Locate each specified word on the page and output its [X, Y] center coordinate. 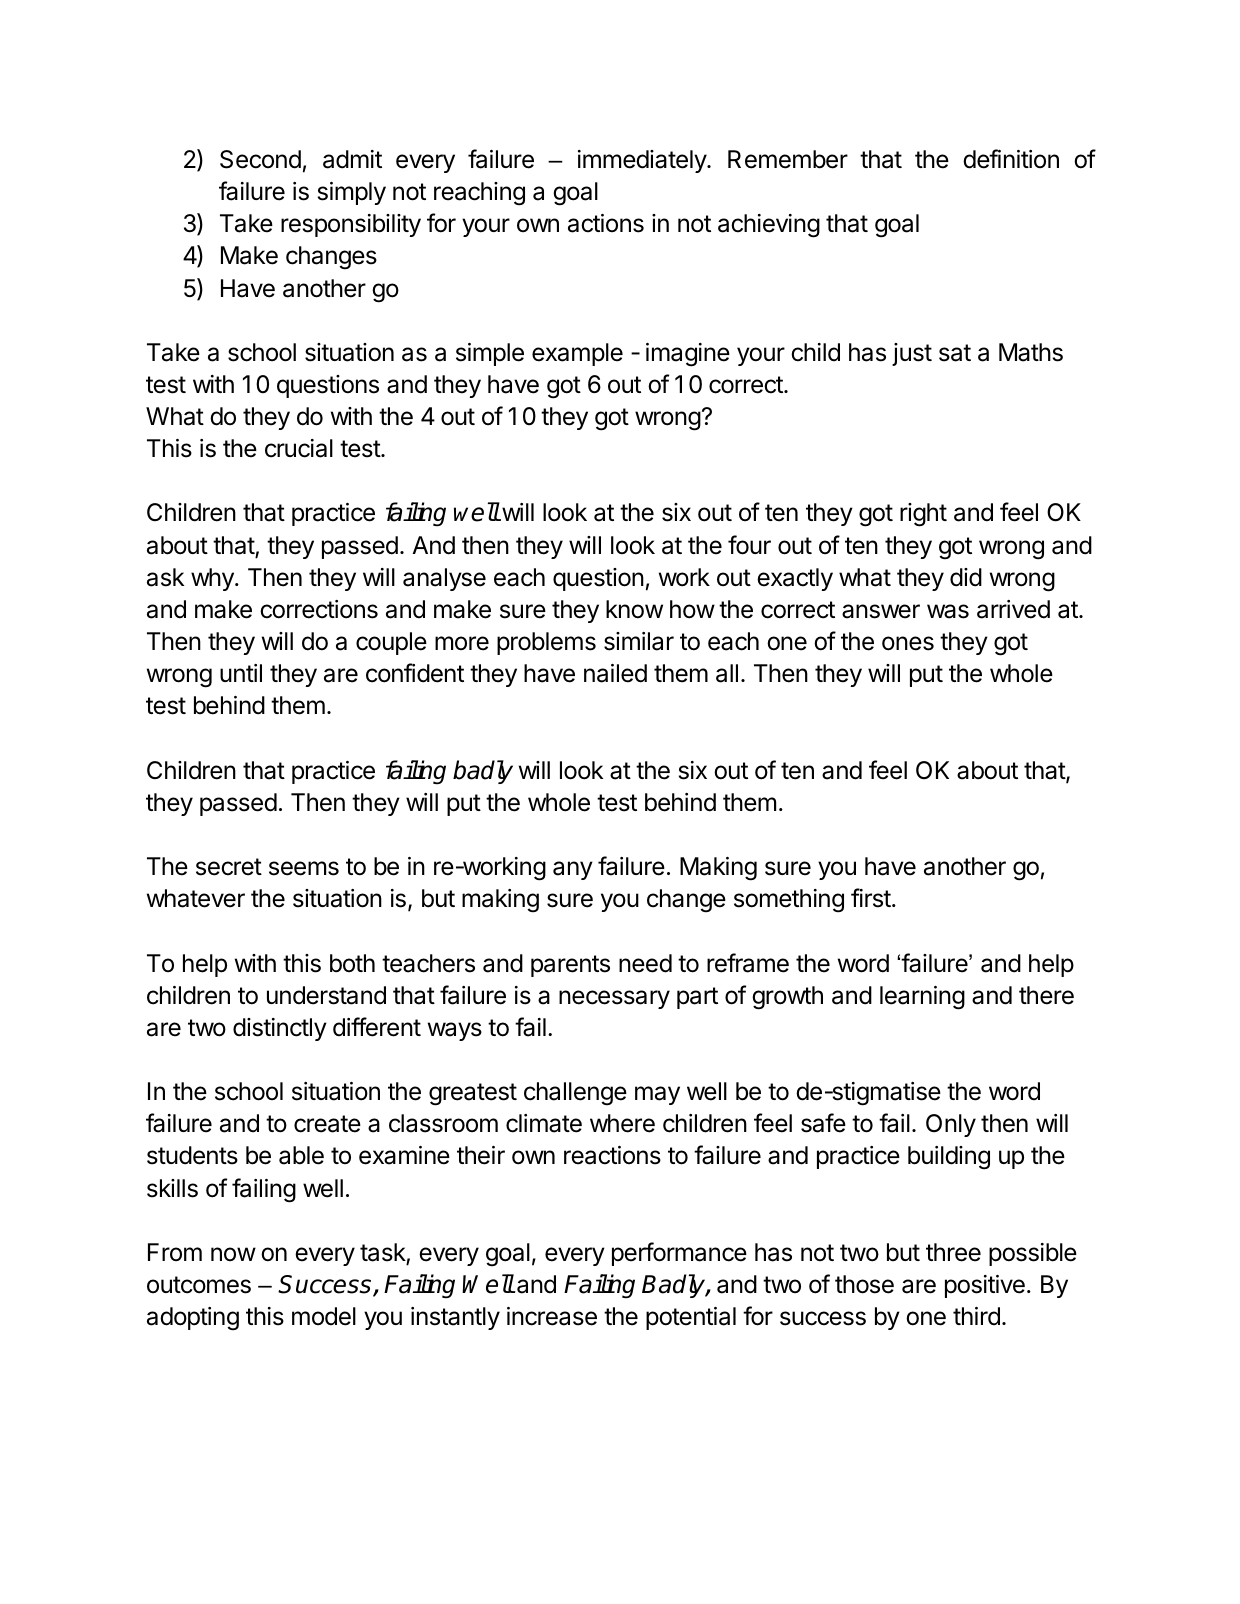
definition [1011, 159]
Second [260, 159]
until [241, 673]
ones [908, 643]
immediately [643, 161]
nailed [615, 673]
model [324, 1316]
